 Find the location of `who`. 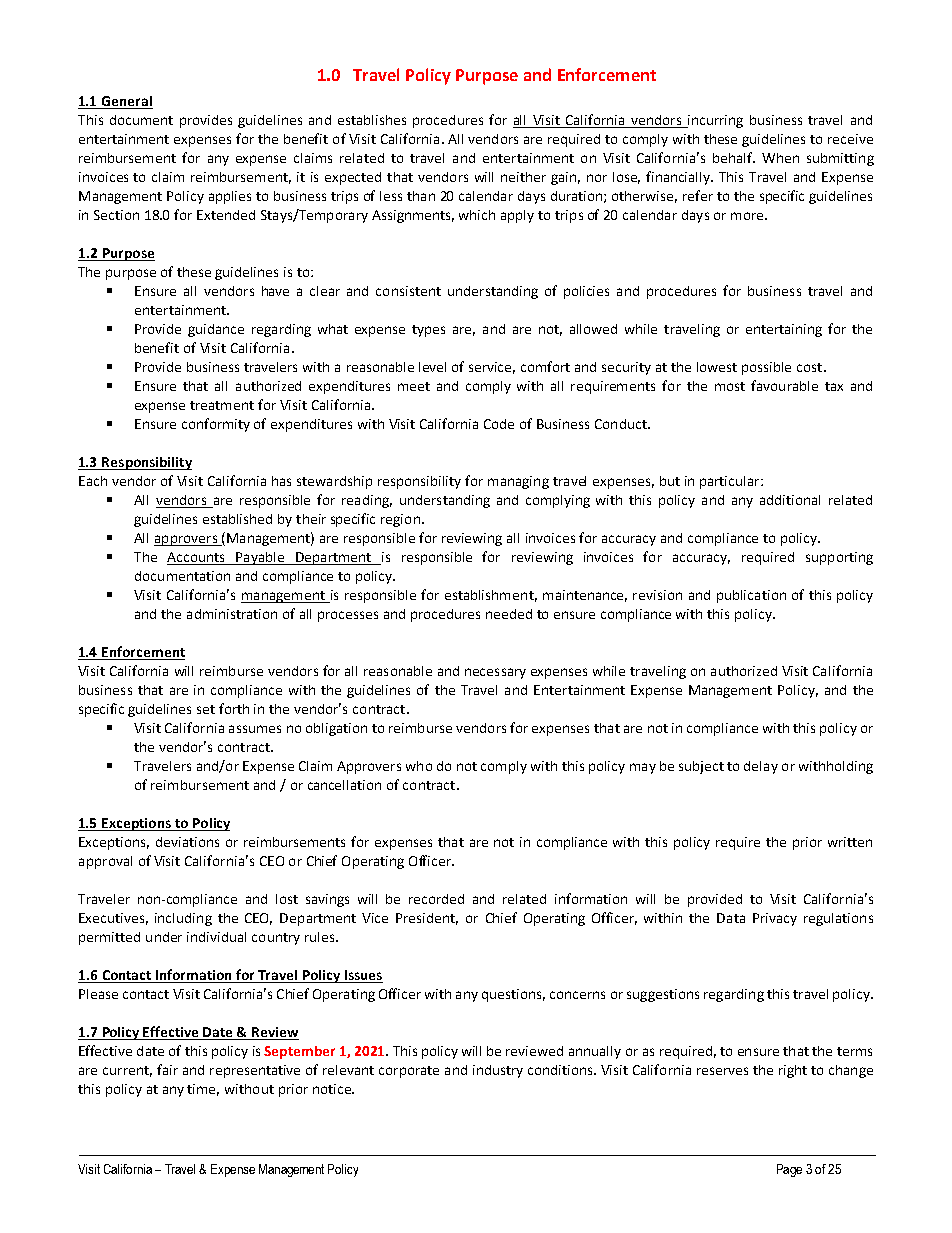

who is located at coordinates (419, 766).
